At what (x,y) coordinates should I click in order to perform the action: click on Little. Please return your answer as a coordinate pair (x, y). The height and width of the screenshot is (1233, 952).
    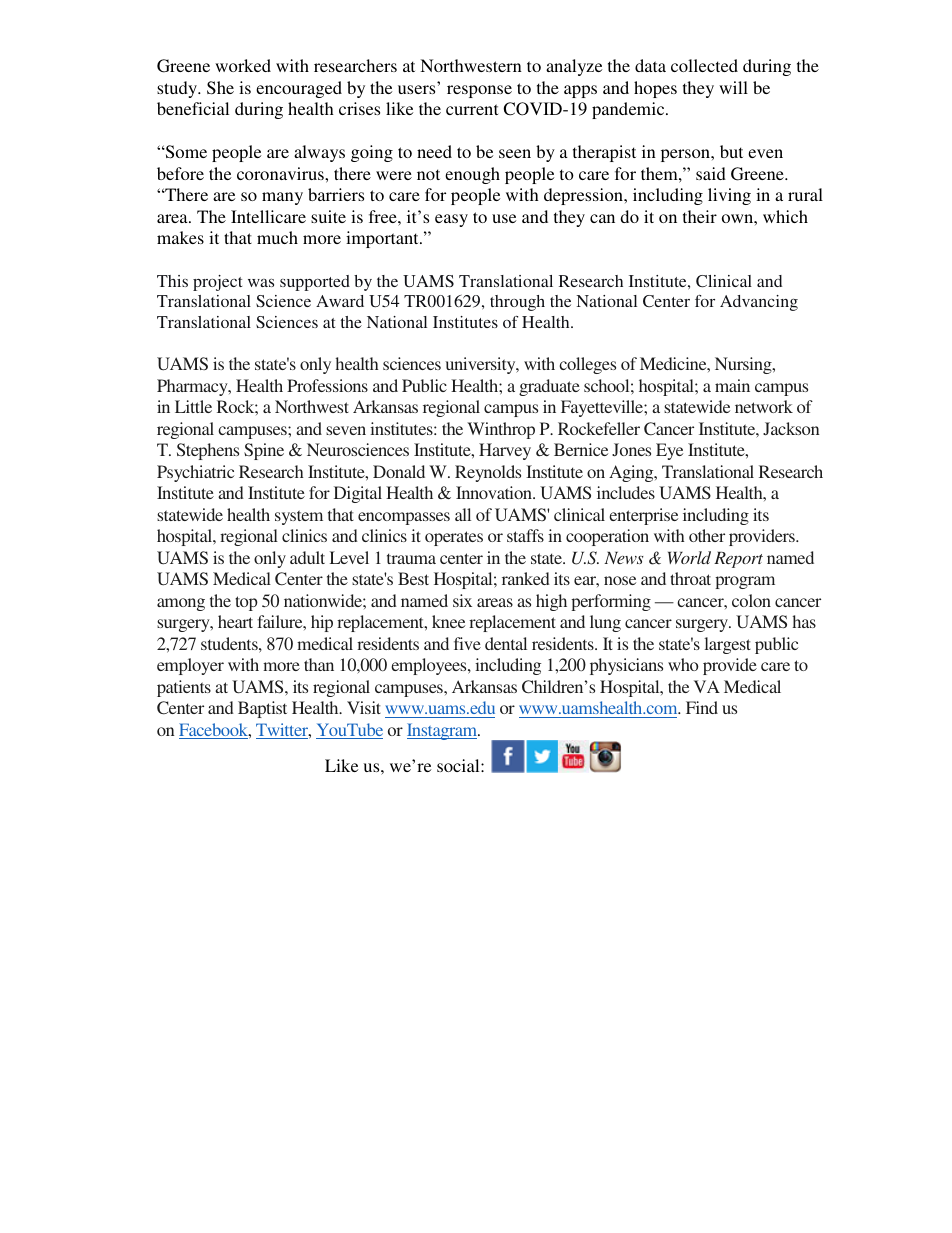
    Looking at the image, I should click on (193, 406).
